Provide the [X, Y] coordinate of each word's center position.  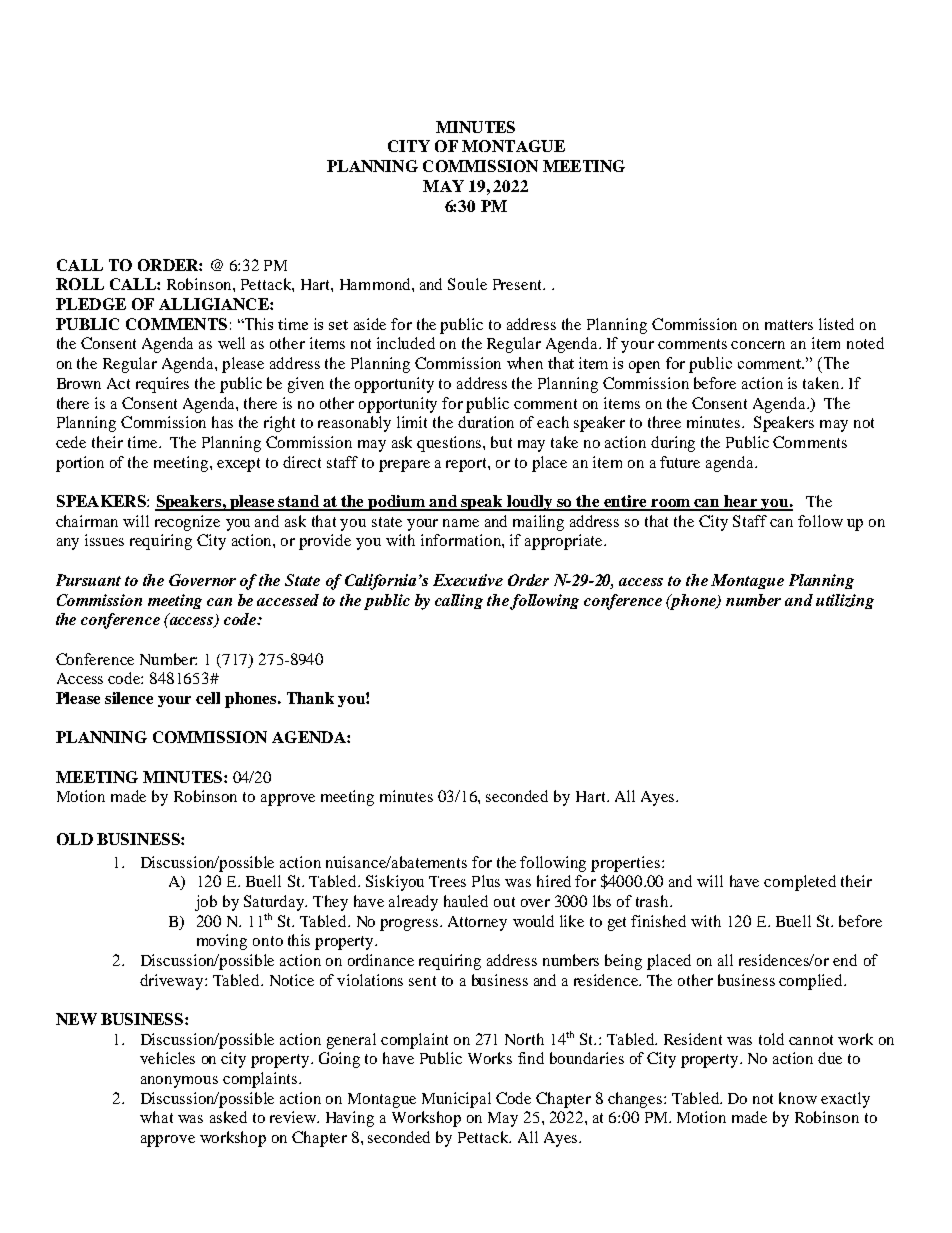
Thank [310, 698]
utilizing [845, 601]
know [798, 1098]
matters [789, 325]
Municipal [456, 1100]
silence [129, 698]
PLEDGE [91, 304]
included [406, 343]
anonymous [179, 1082]
